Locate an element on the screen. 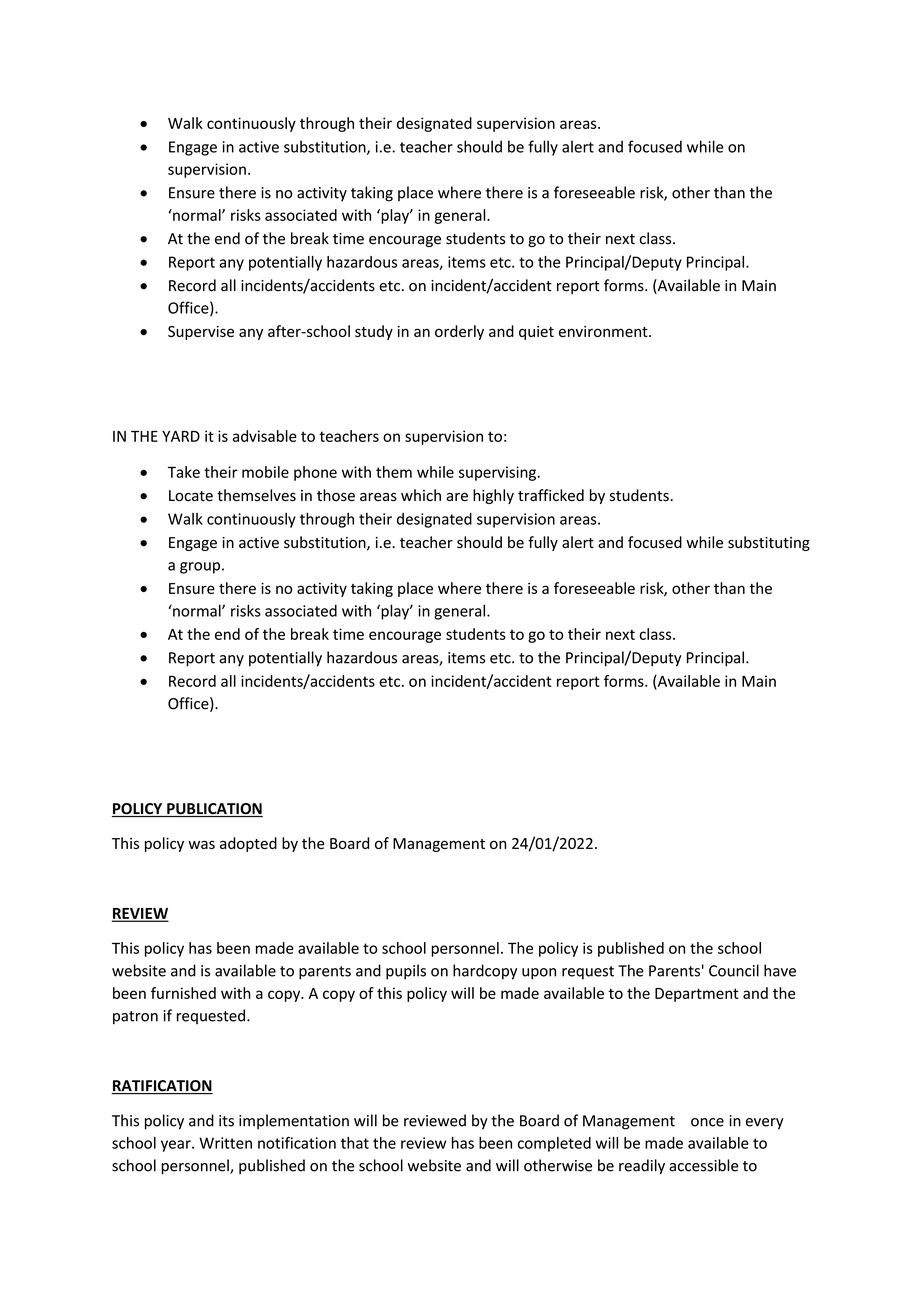 This screenshot has width=924, height=1308. completed is located at coordinates (554, 1144).
